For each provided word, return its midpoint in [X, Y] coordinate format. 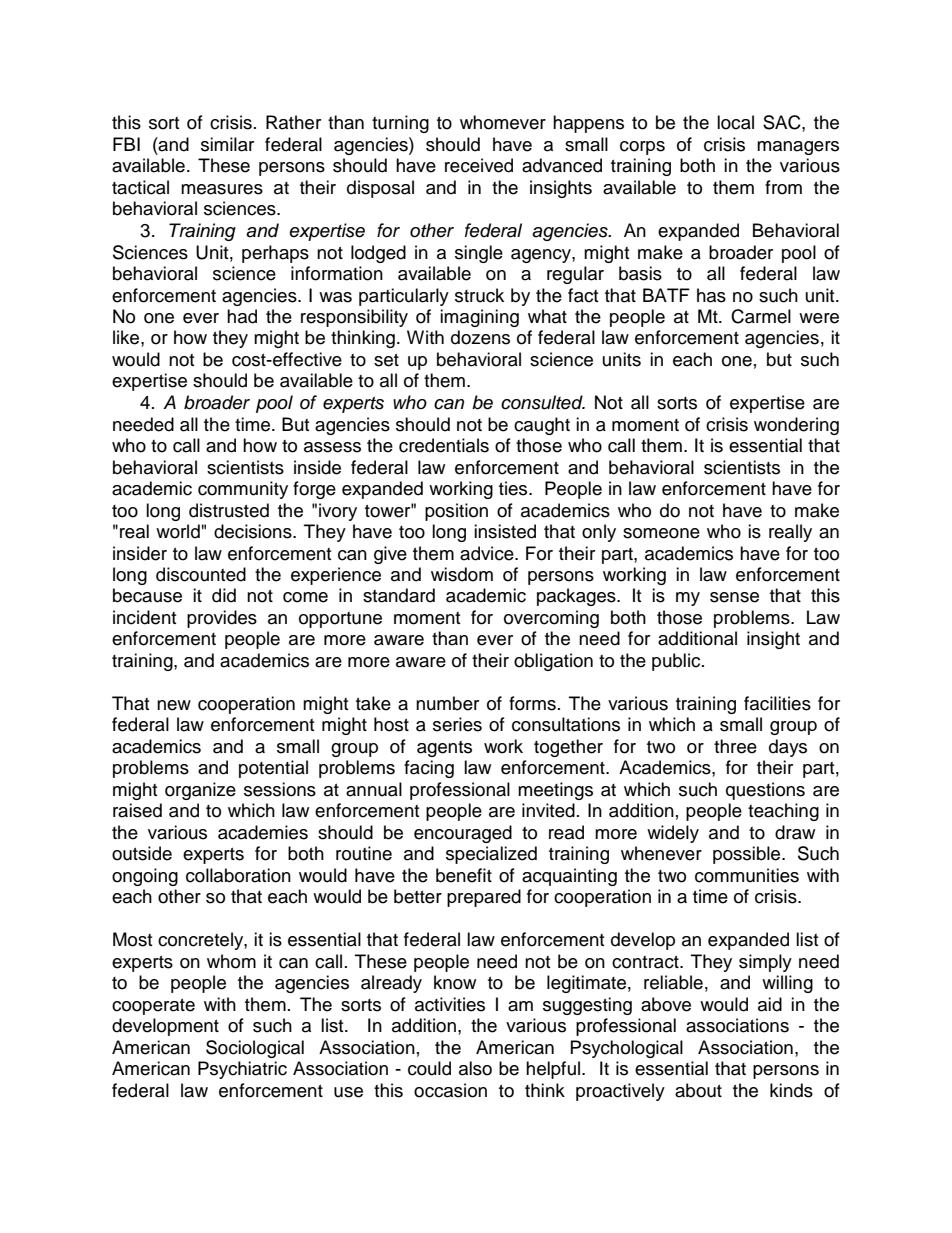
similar [227, 144]
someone [661, 533]
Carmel [761, 316]
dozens [480, 337]
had [242, 316]
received [479, 165]
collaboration [238, 875]
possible [748, 855]
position [456, 512]
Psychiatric [242, 1070]
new [174, 705]
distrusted [229, 510]
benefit [464, 875]
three [735, 746]
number [447, 703]
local [735, 122]
